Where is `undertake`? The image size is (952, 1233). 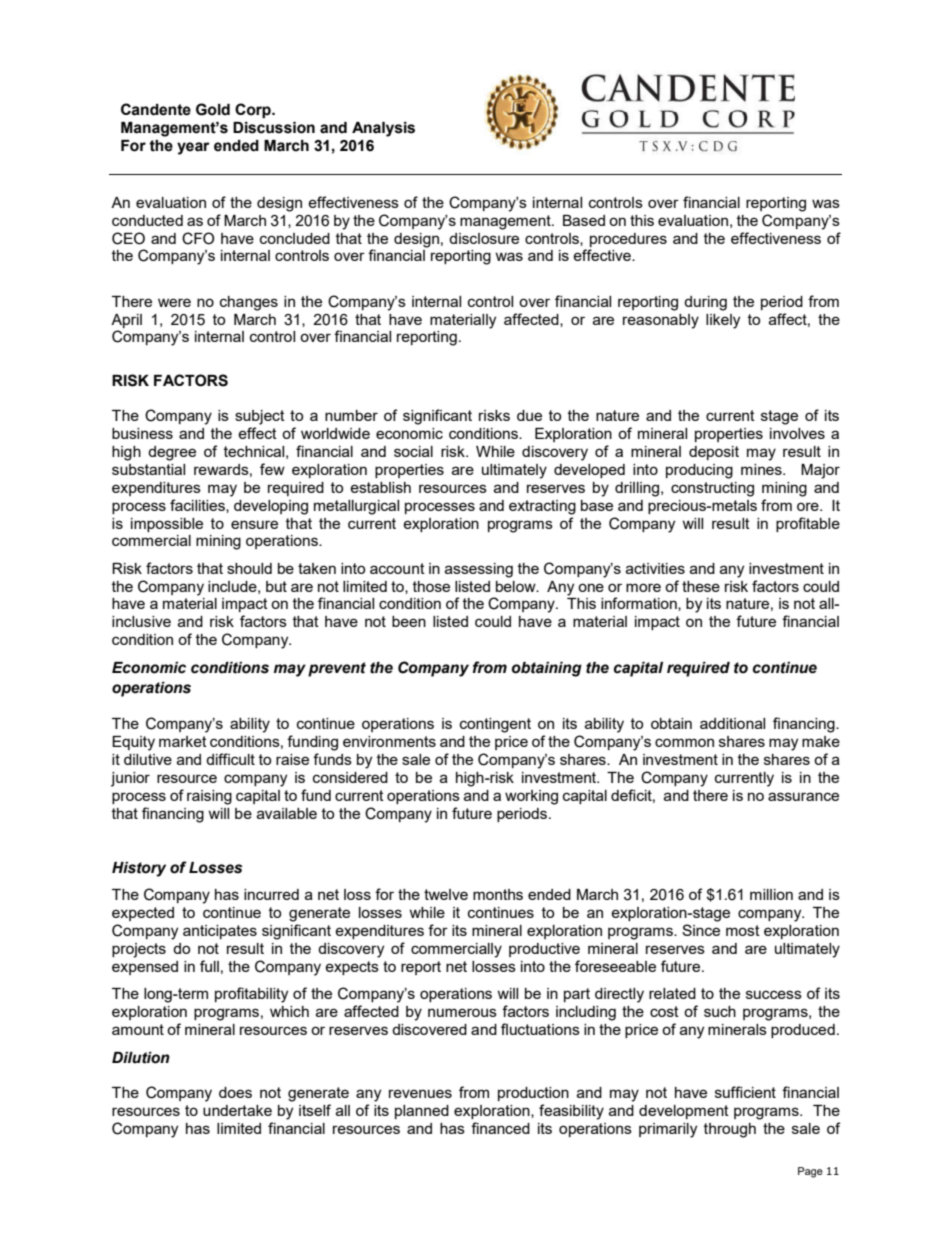 undertake is located at coordinates (237, 1110).
